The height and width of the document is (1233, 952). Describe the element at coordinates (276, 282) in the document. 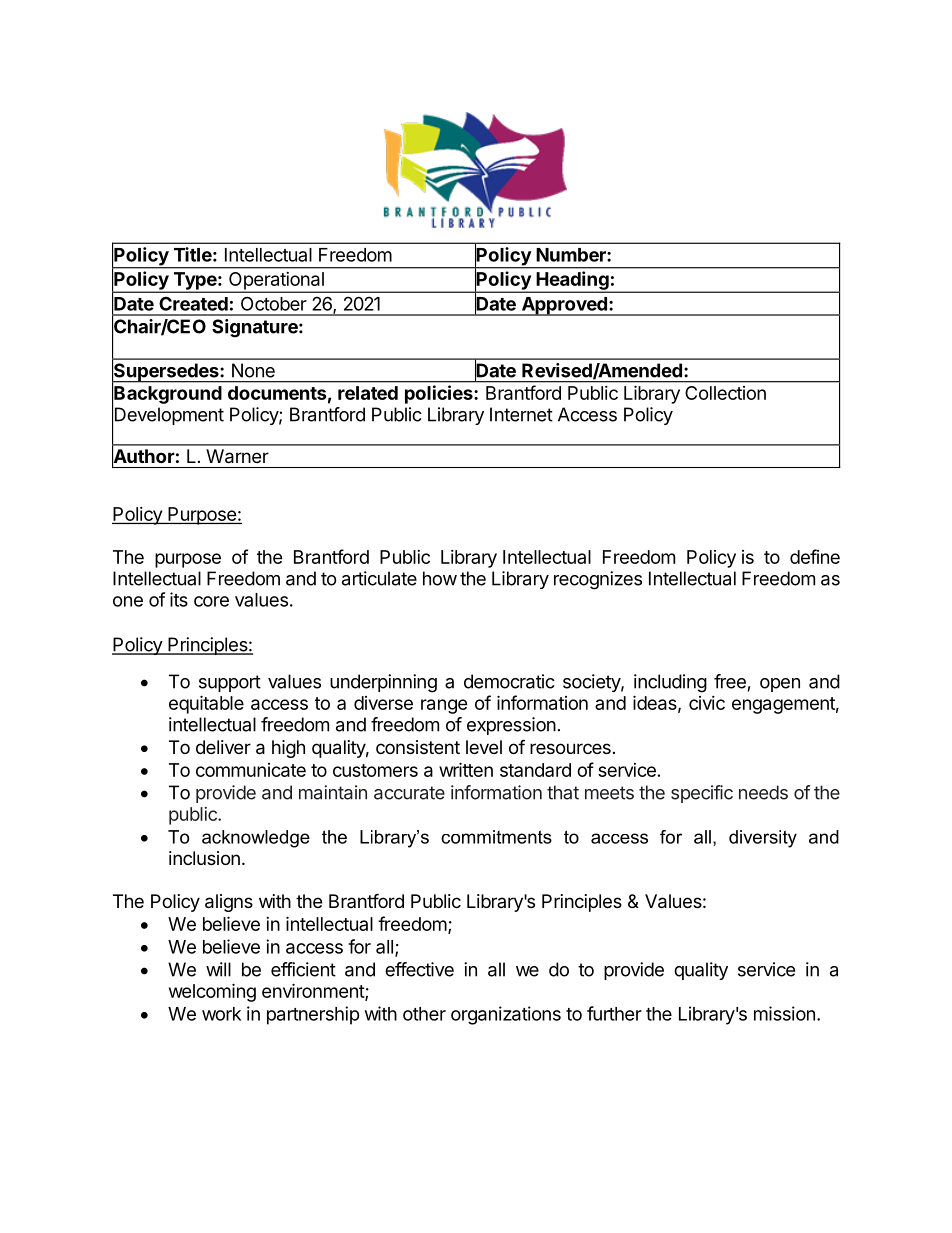

I see `Operational` at that location.
